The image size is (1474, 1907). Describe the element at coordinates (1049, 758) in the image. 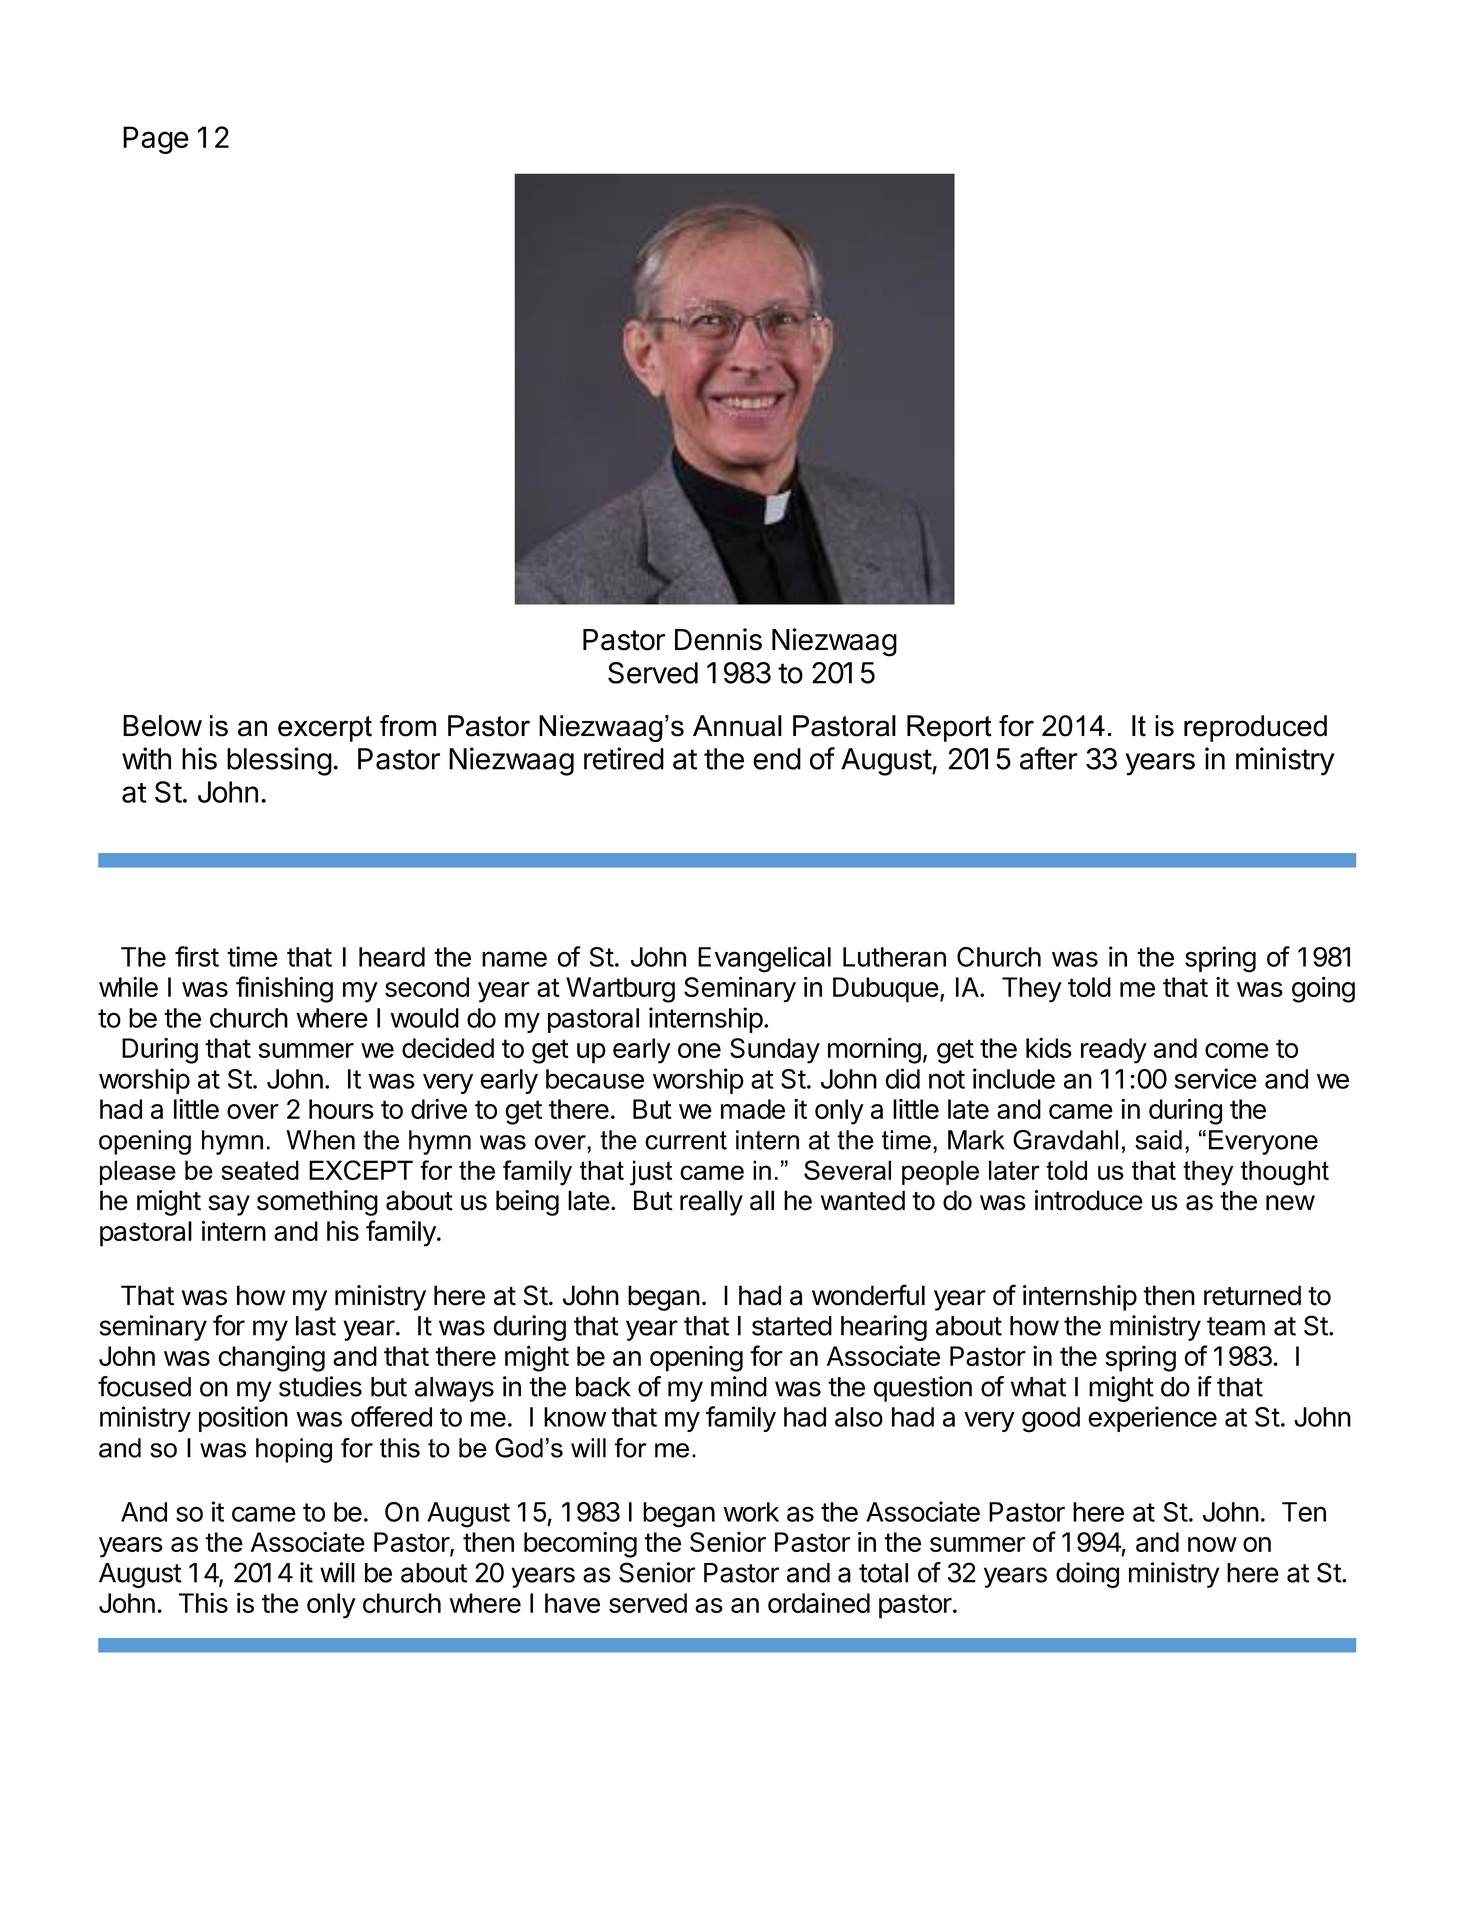

I see `after` at that location.
